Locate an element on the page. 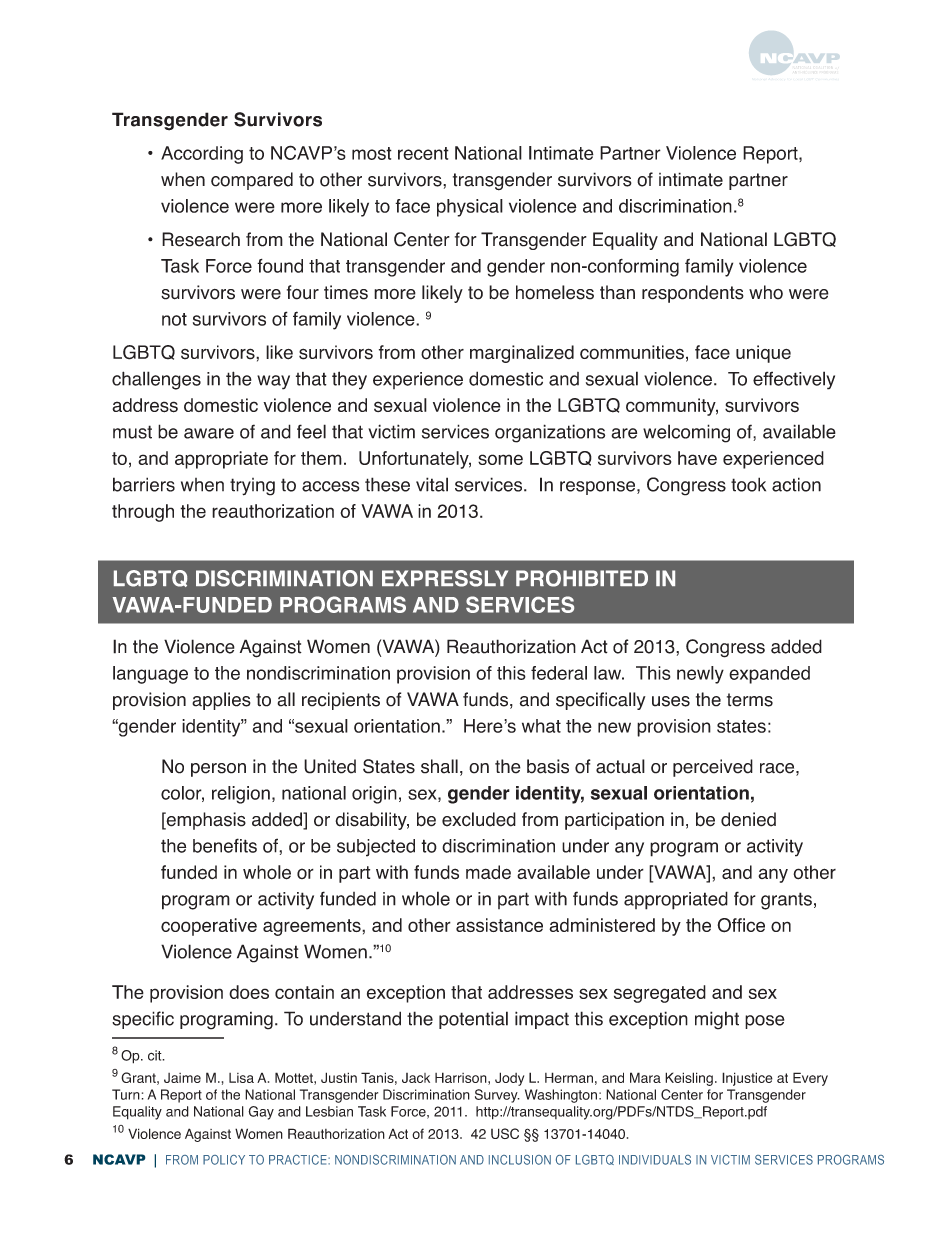 The height and width of the page is (1233, 952). EXPRESSLY is located at coordinates (445, 578).
